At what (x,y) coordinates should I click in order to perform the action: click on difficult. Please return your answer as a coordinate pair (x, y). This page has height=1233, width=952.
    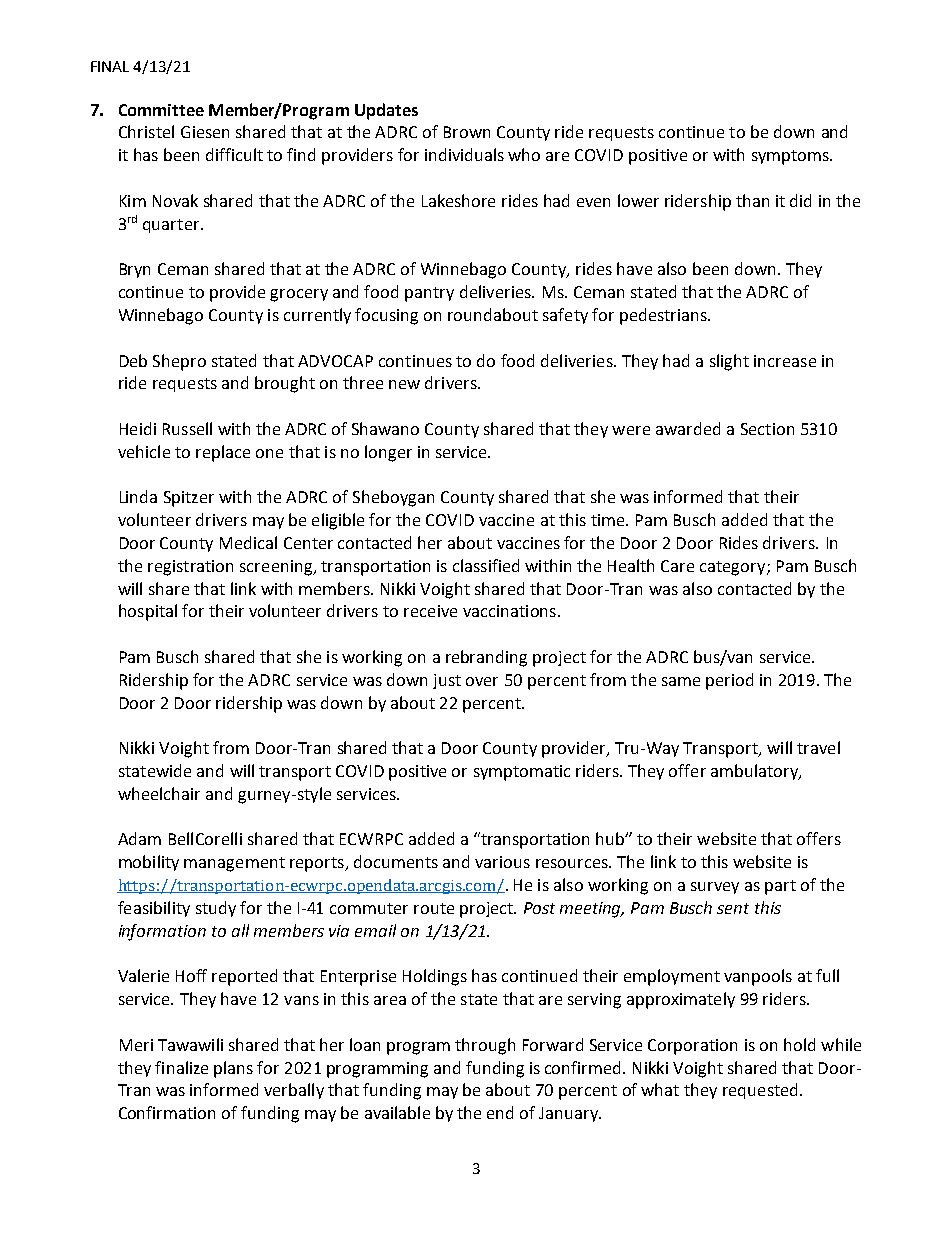
    Looking at the image, I should click on (234, 154).
